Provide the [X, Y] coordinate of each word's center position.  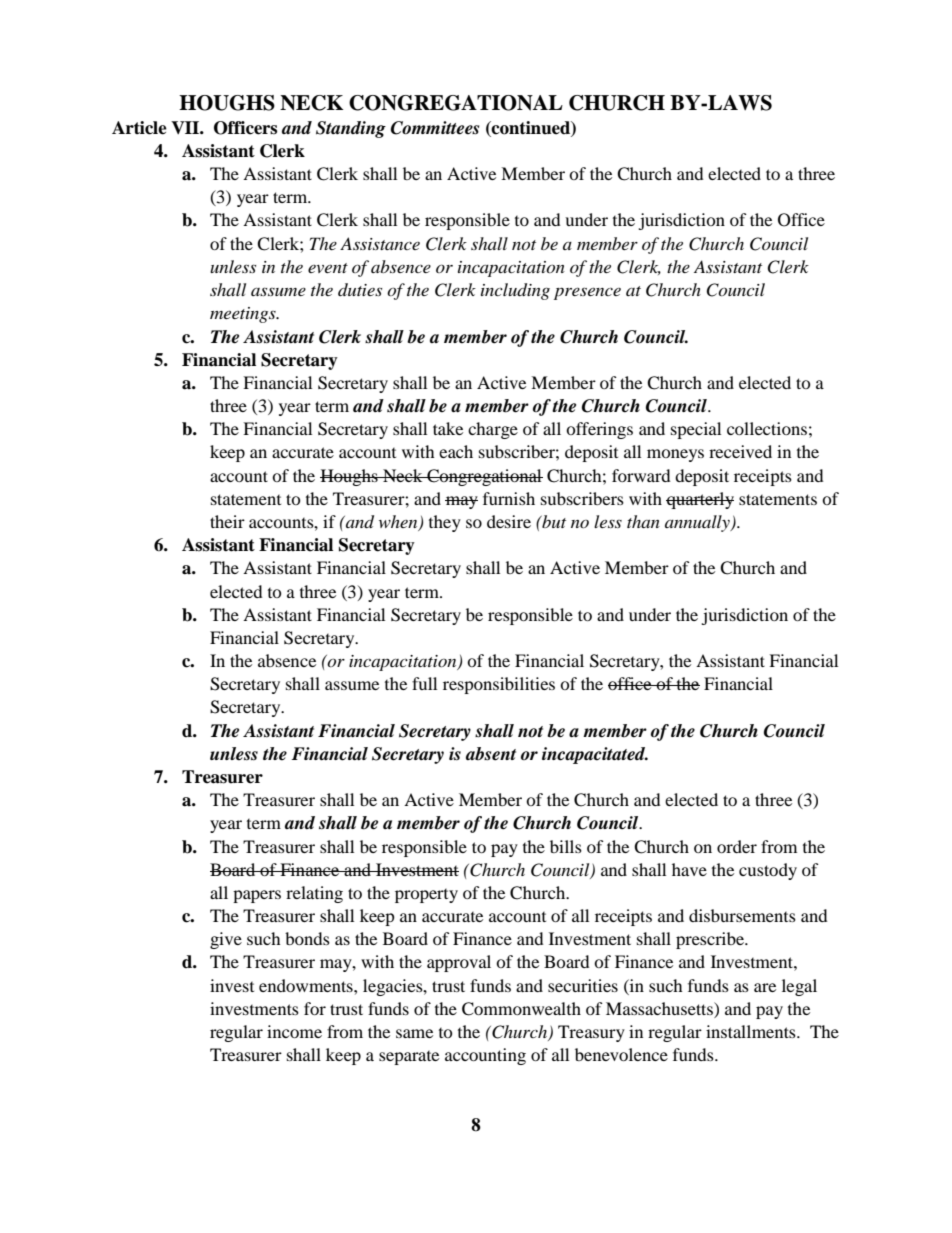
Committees [435, 128]
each [456, 451]
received [740, 451]
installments [752, 1031]
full [424, 683]
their [227, 521]
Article [139, 128]
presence [587, 293]
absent [491, 754]
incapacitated [595, 755]
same [414, 1033]
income [294, 1031]
